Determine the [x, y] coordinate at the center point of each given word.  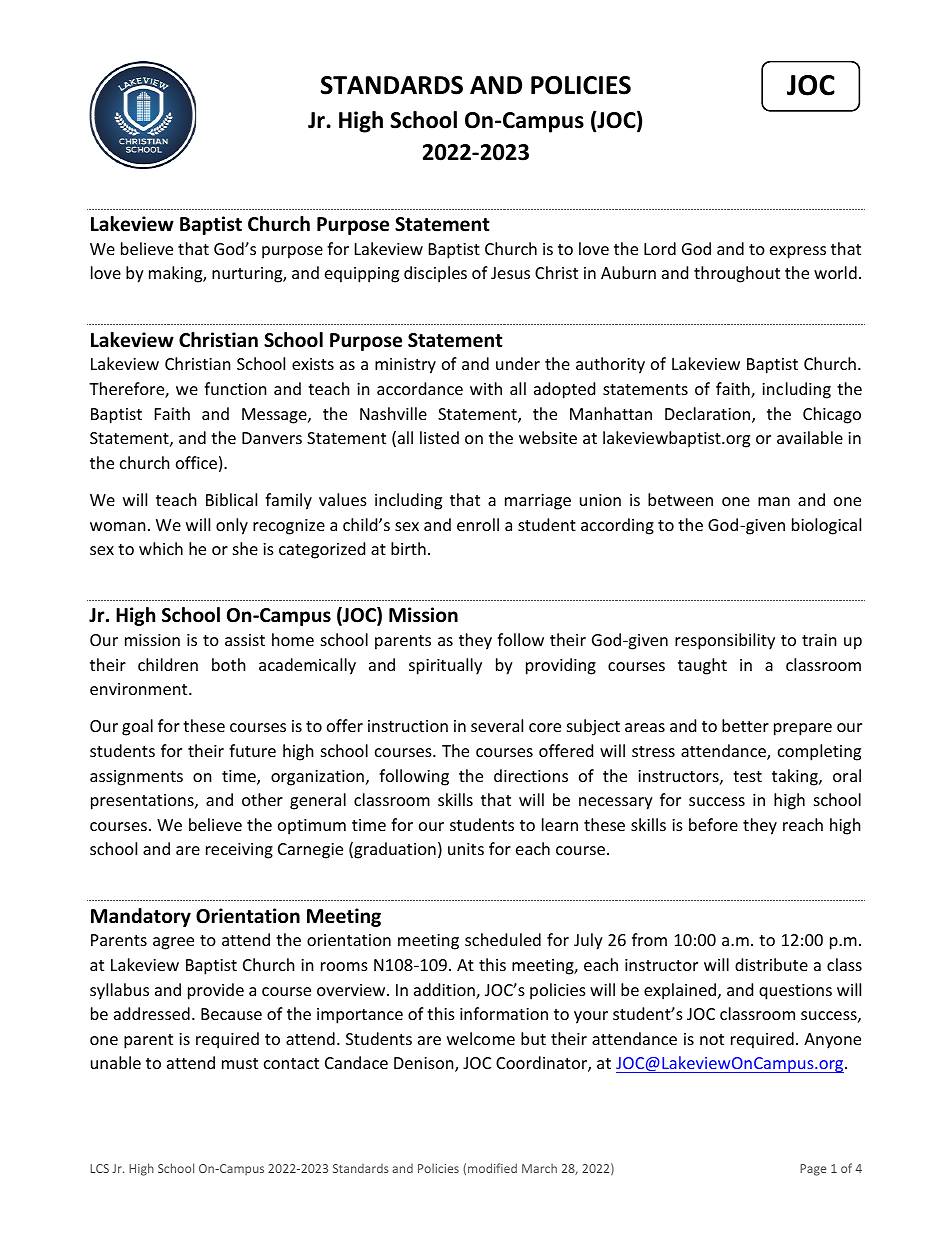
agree [173, 943]
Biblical [231, 499]
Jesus [510, 273]
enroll [478, 524]
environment [140, 689]
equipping [362, 275]
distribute [771, 964]
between [680, 499]
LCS [99, 1168]
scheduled [503, 939]
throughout [737, 274]
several [497, 725]
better [745, 725]
